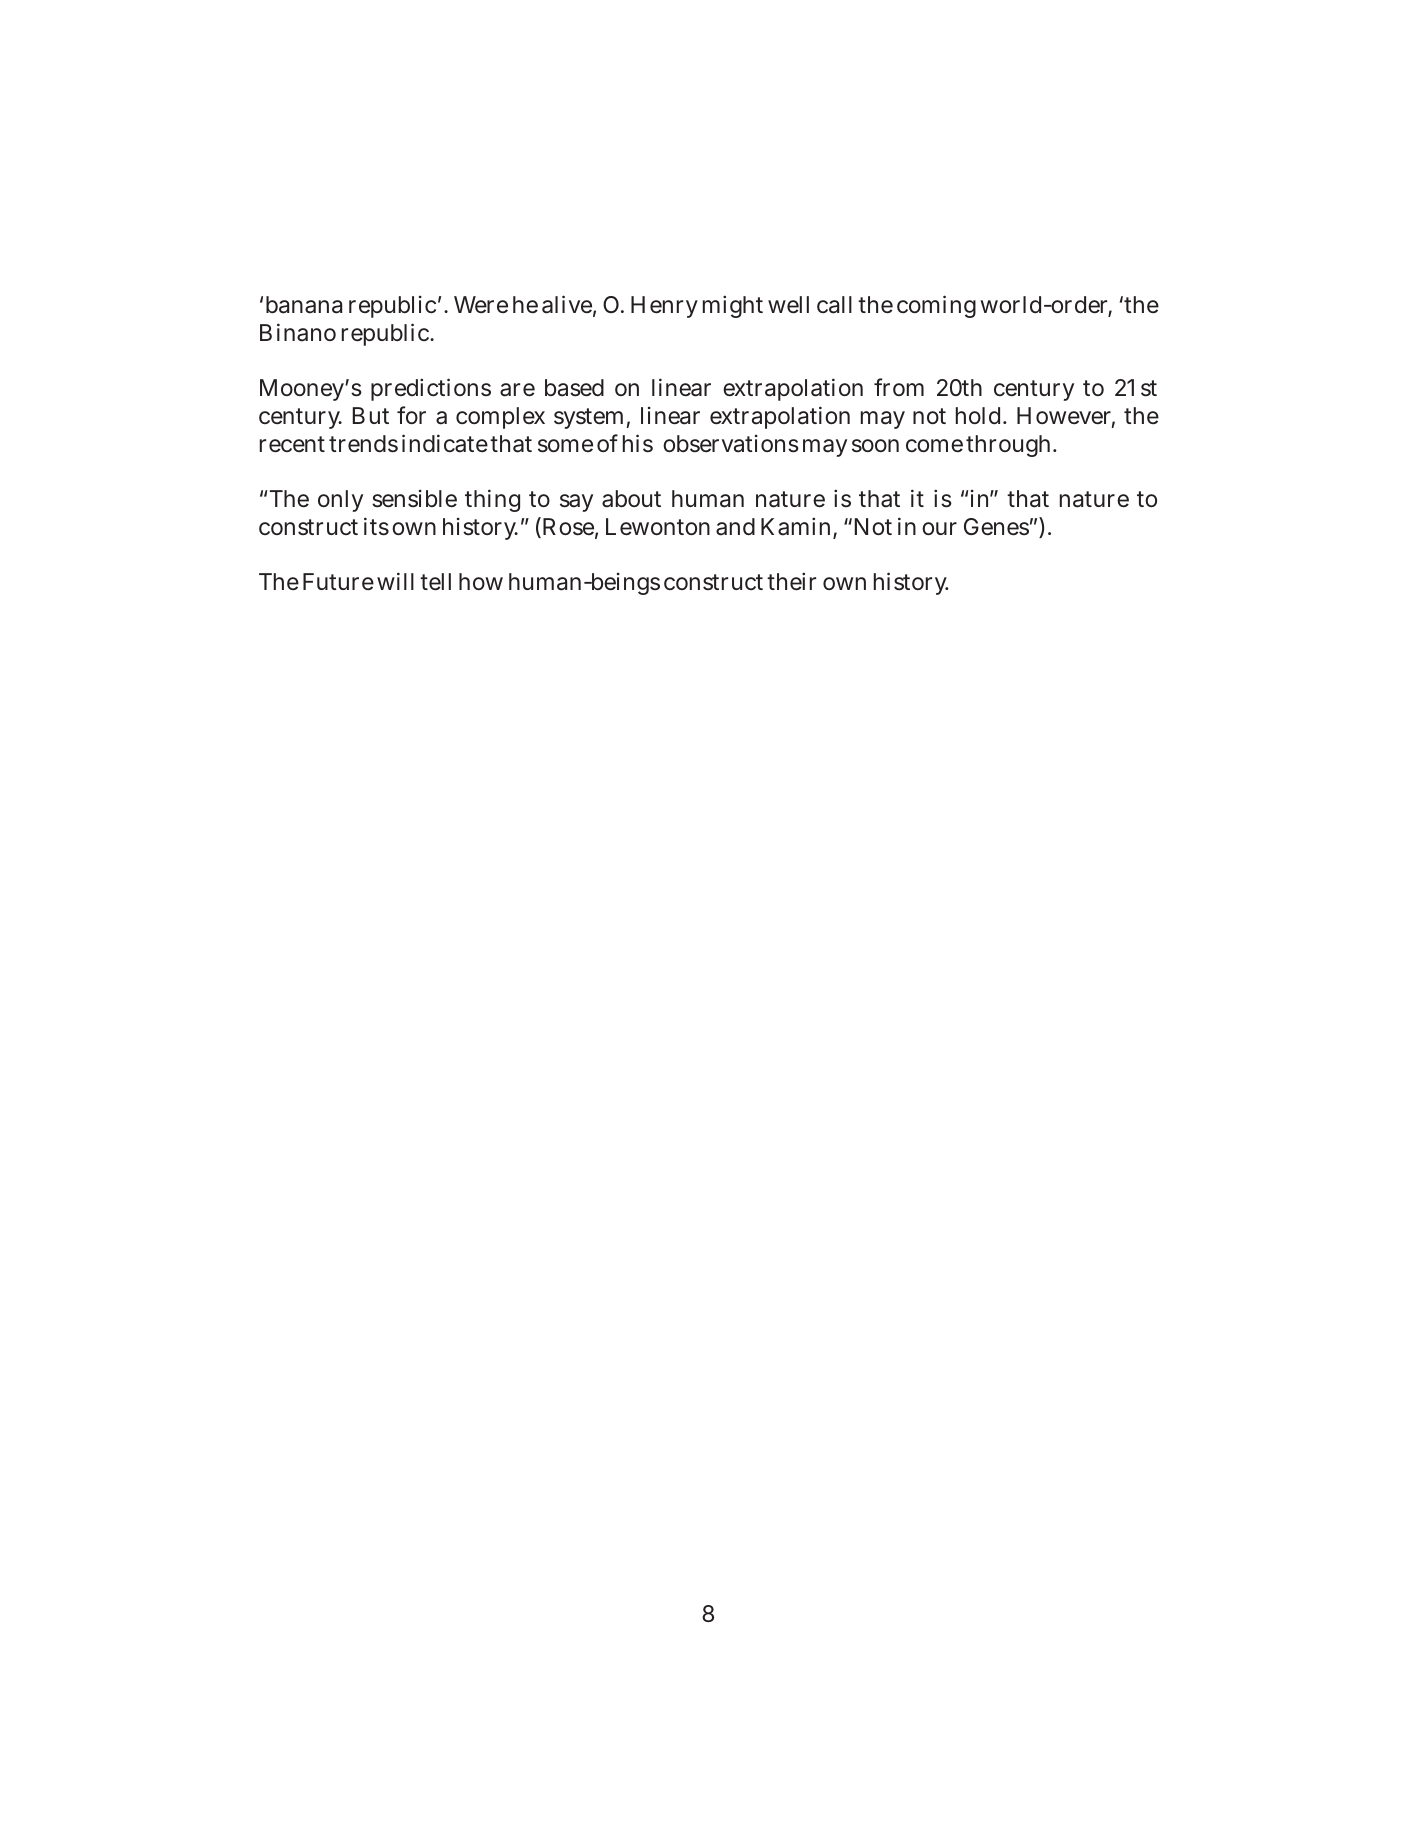 This image has width=1416, height=1832. Describe the element at coordinates (664, 307) in the image. I see `Henry` at that location.
